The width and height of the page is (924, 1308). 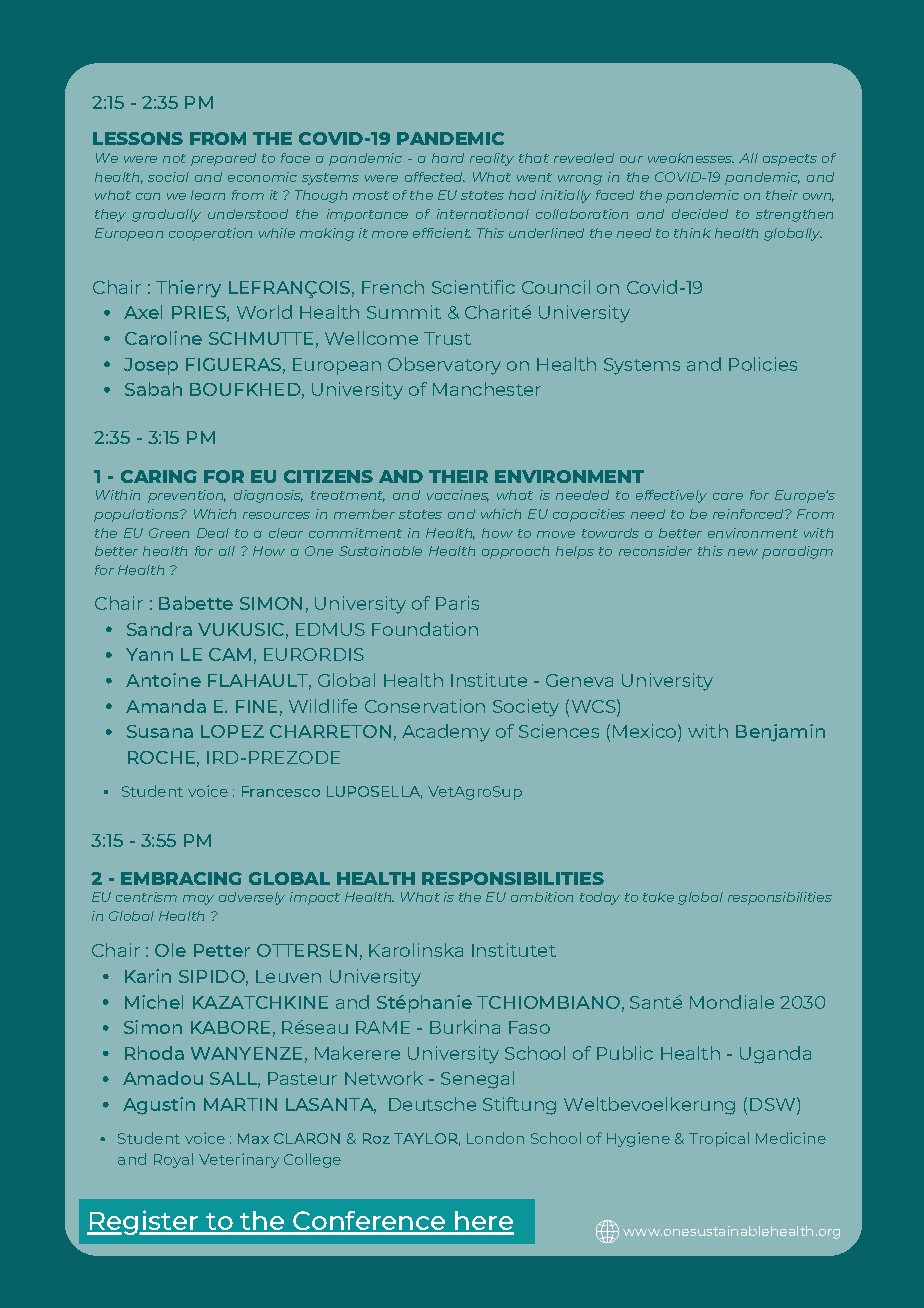 I want to click on prevention, so click(x=187, y=496).
